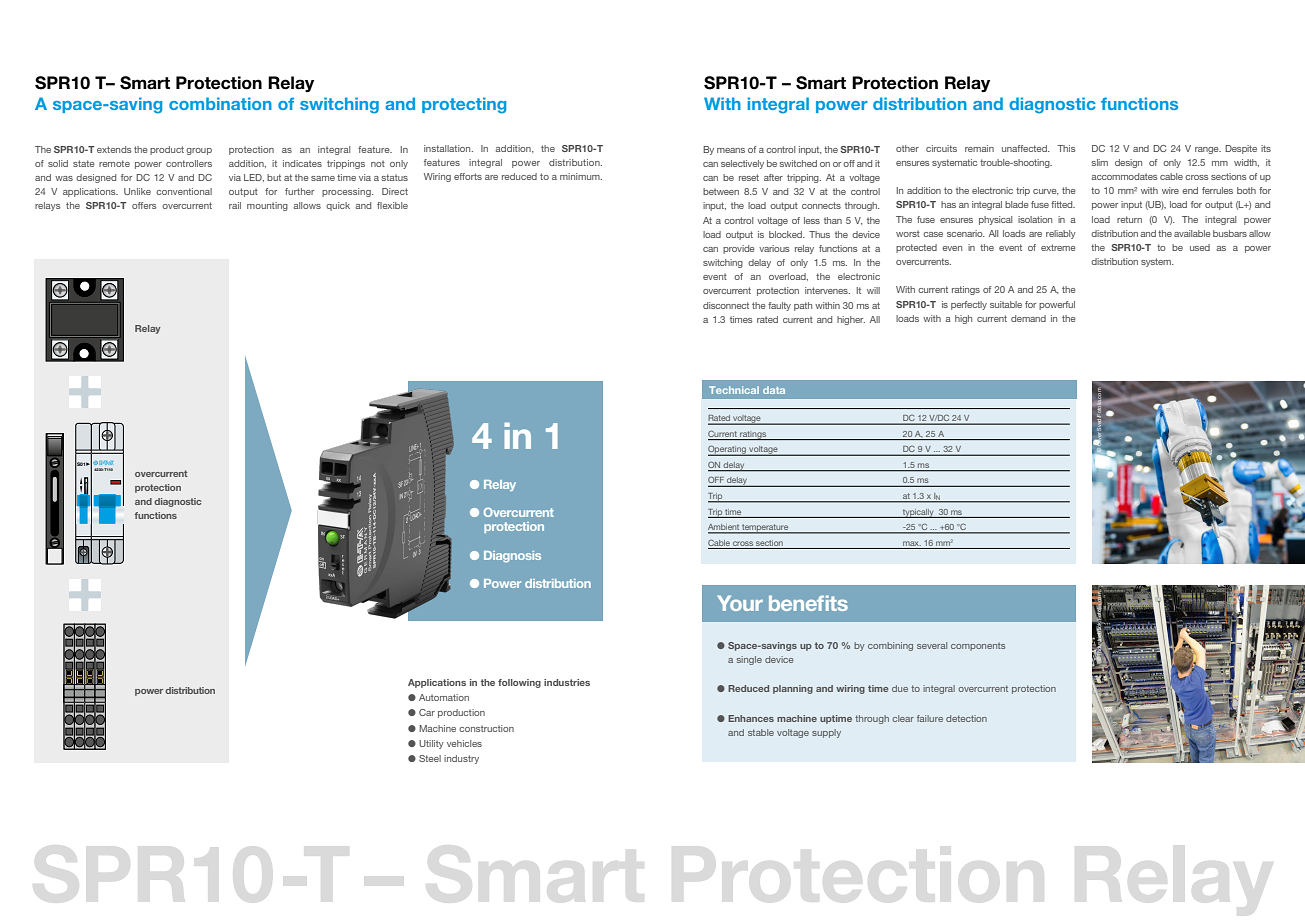 This screenshot has width=1305, height=924. Describe the element at coordinates (512, 557) in the screenshot. I see `Diagnosis` at that location.
